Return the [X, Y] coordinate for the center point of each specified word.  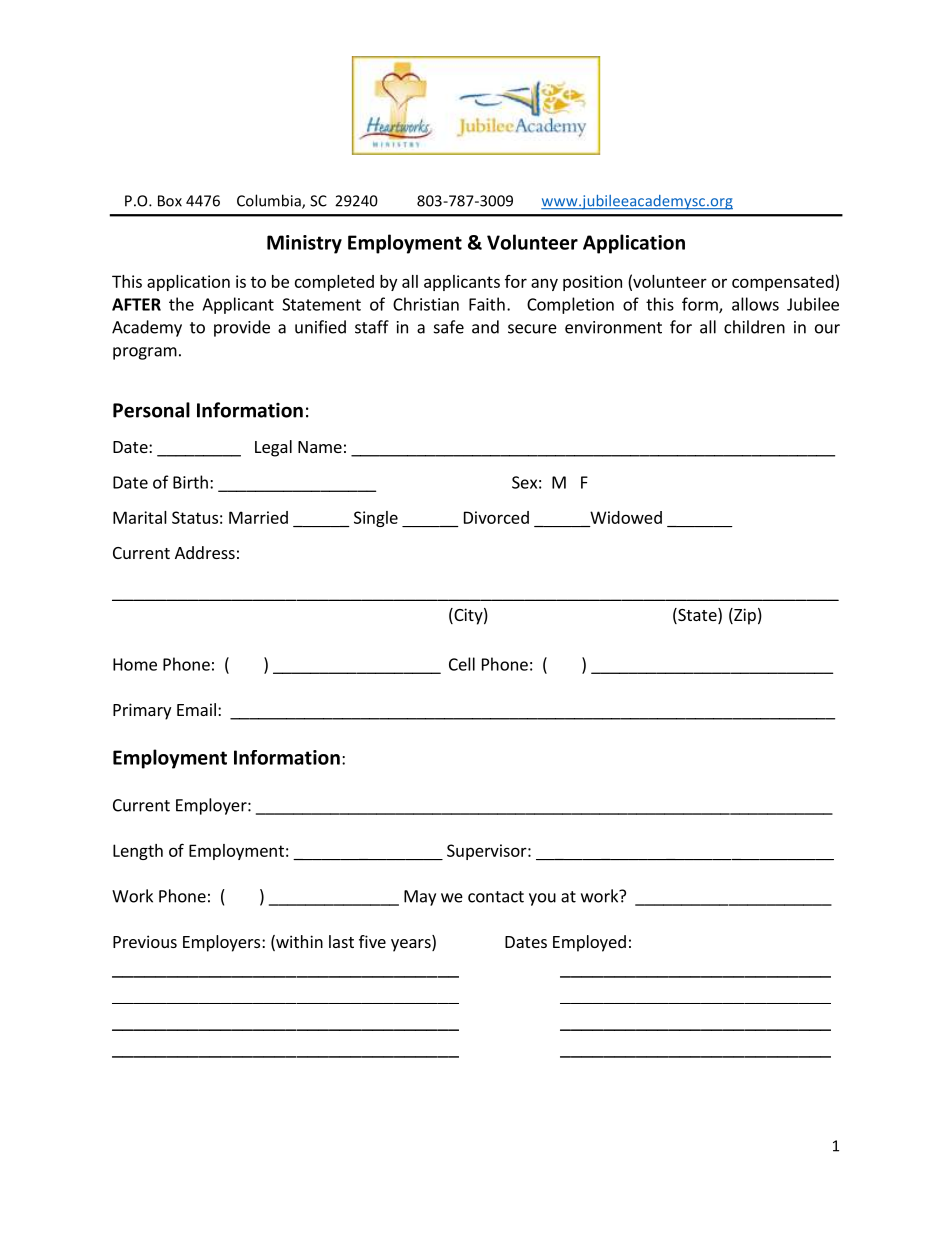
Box [170, 201]
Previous [145, 941]
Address [205, 552]
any [544, 284]
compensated [784, 283]
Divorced [496, 517]
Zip [744, 616]
